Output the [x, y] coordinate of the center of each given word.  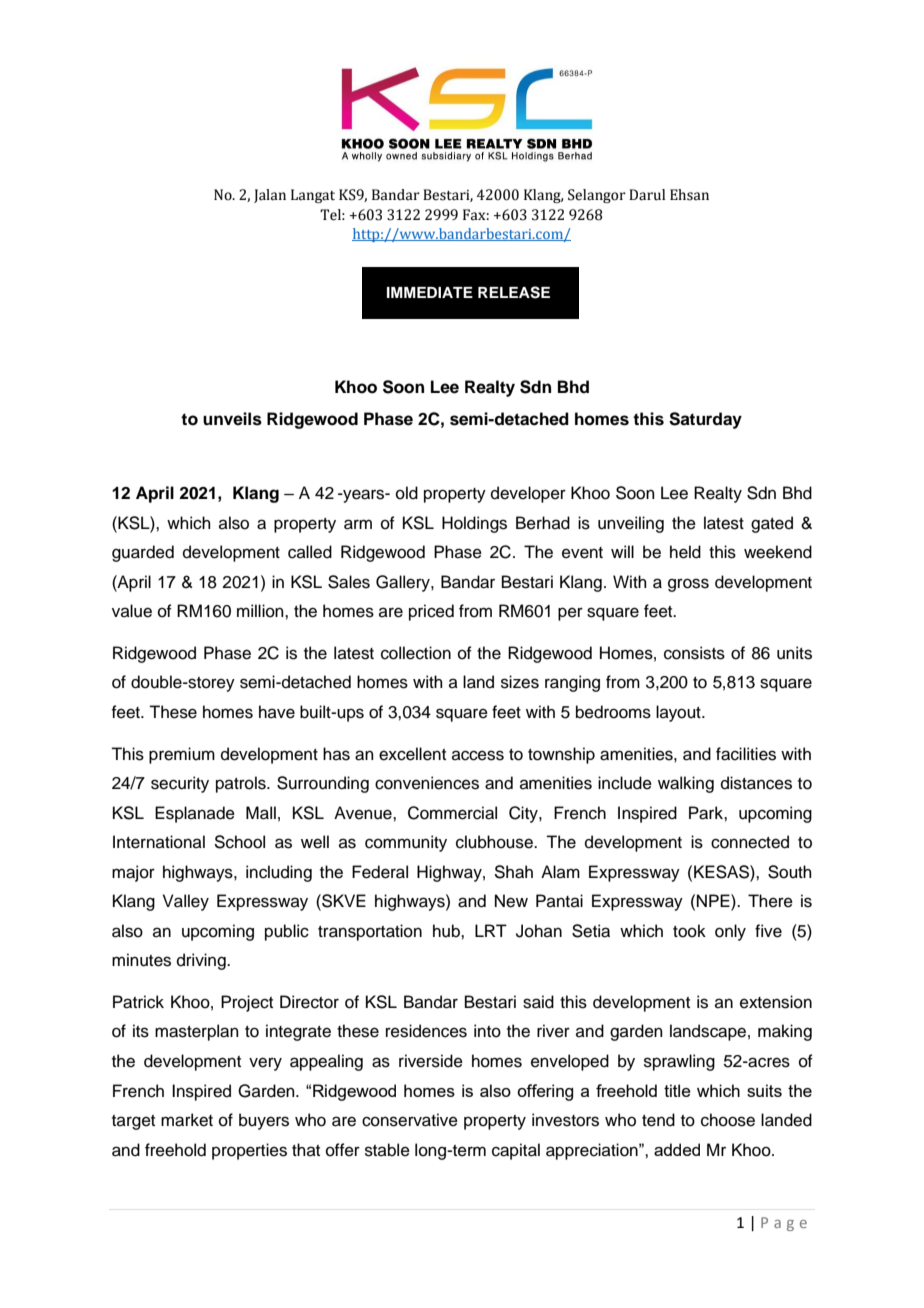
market [187, 1120]
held [685, 552]
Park [707, 813]
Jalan [270, 196]
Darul [647, 195]
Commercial [452, 813]
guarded [143, 553]
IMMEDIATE [430, 292]
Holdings [474, 524]
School [239, 842]
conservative [410, 1120]
